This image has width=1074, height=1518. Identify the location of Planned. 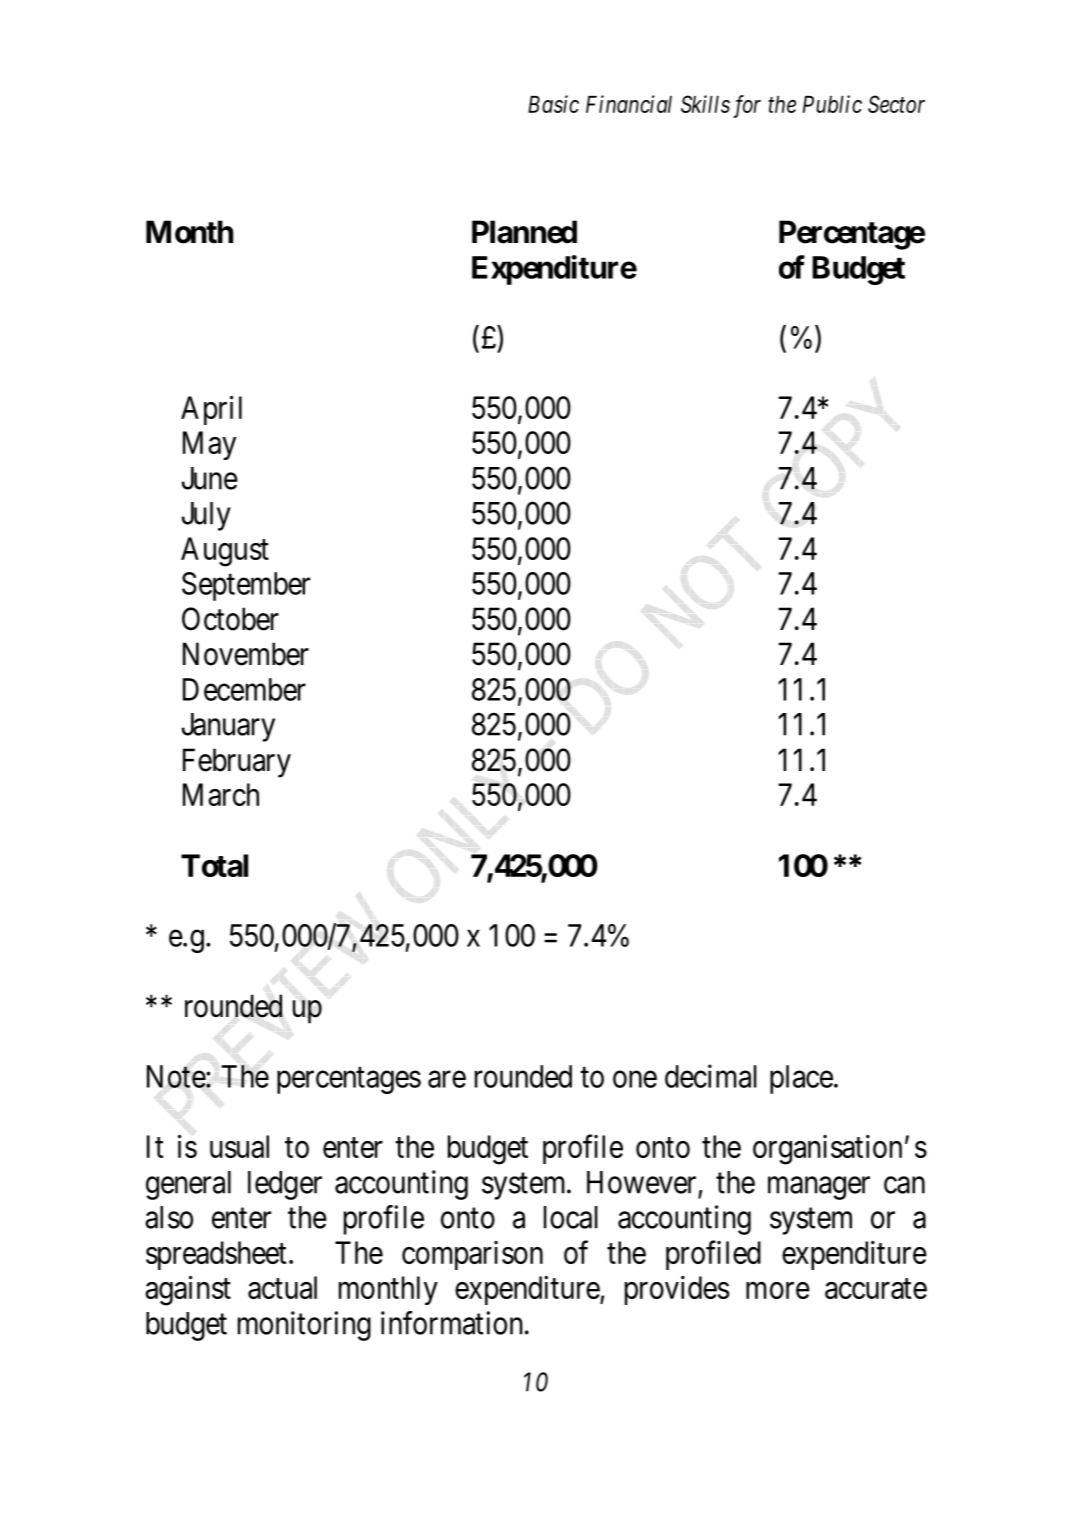
(524, 232).
